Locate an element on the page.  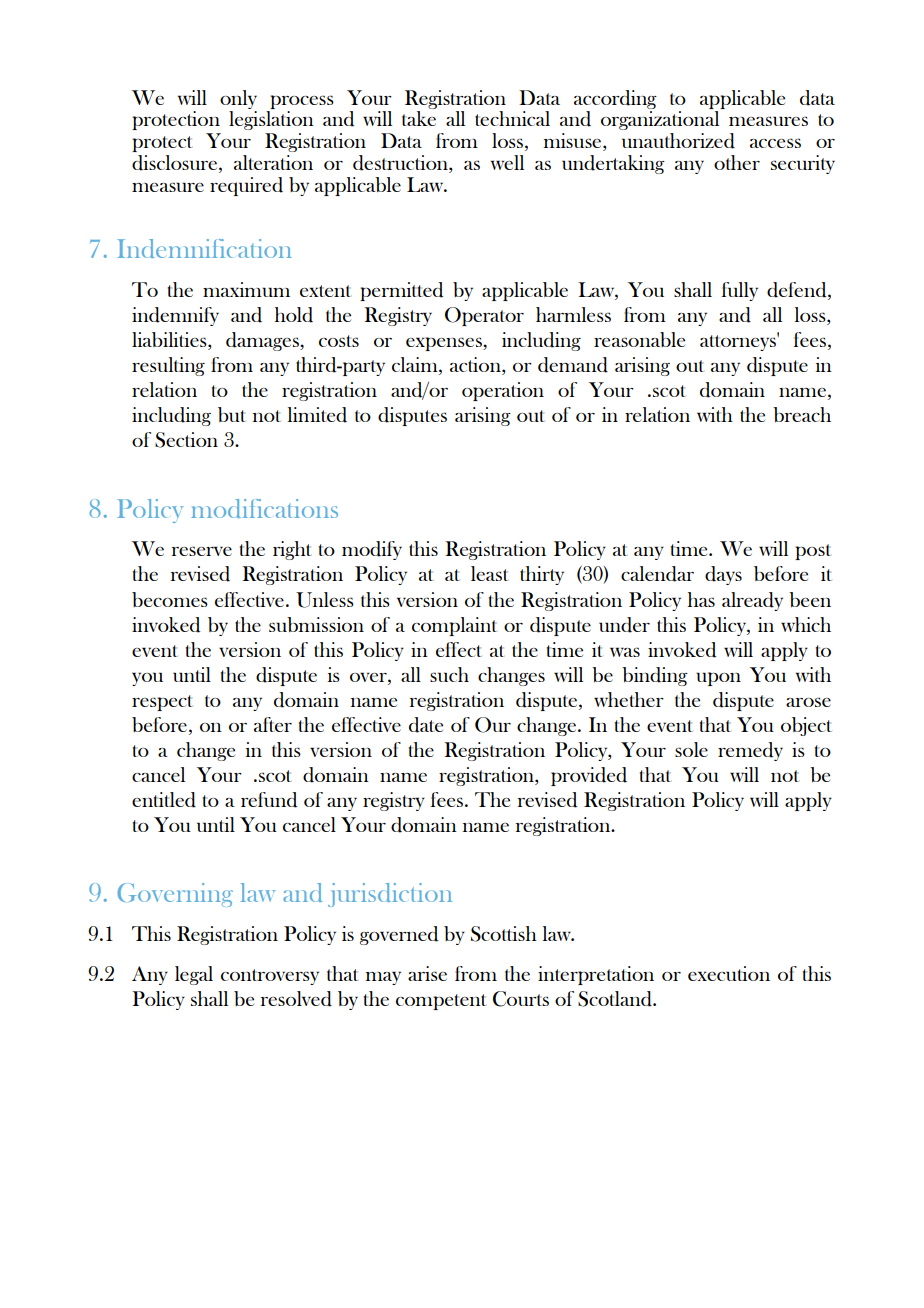
such is located at coordinates (449, 674).
